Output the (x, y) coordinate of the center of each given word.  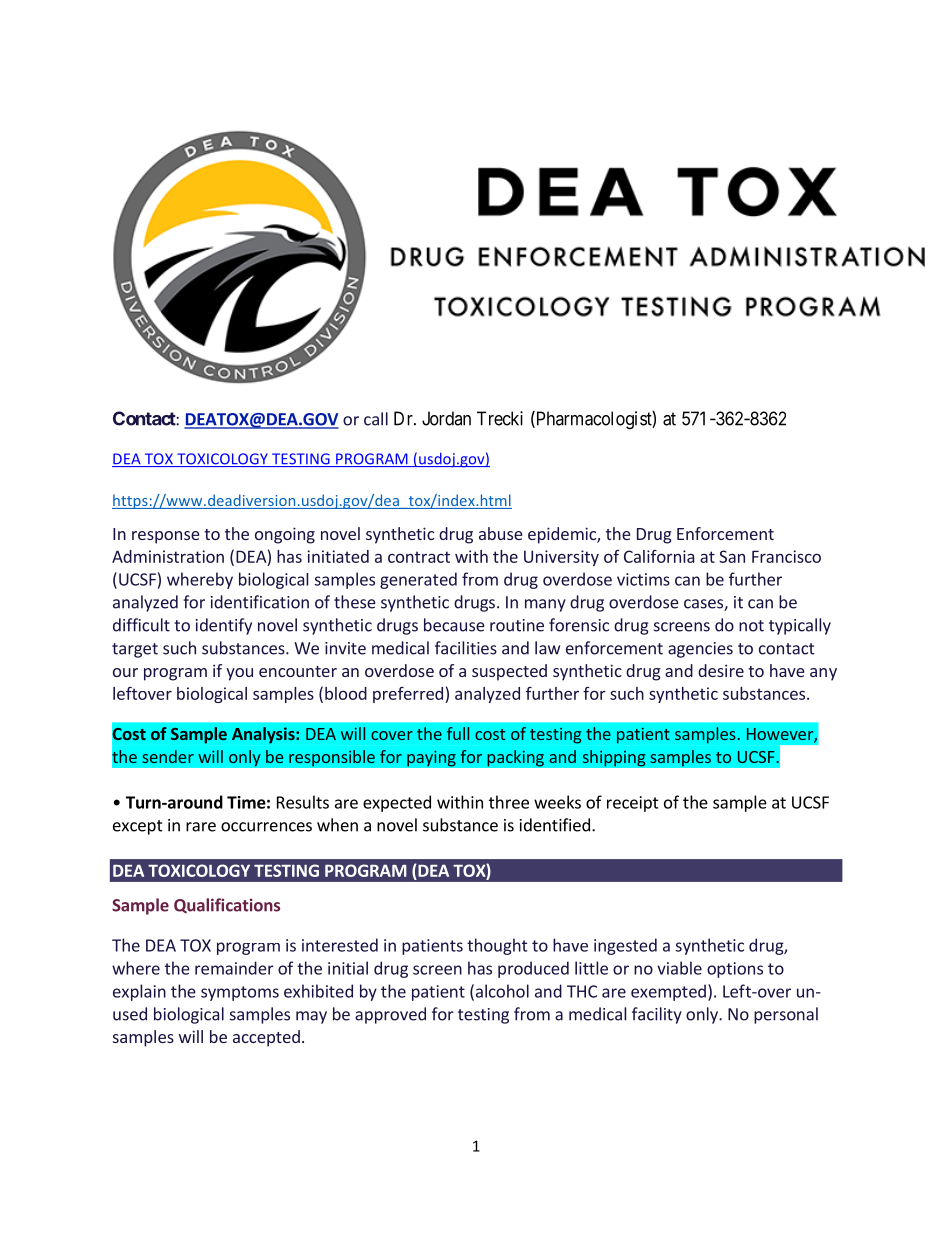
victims (643, 579)
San (732, 556)
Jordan (446, 418)
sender (168, 756)
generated (418, 580)
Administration (168, 556)
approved (390, 1015)
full (458, 733)
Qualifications (227, 905)
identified (555, 825)
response (166, 537)
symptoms (240, 993)
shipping (614, 758)
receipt (633, 804)
